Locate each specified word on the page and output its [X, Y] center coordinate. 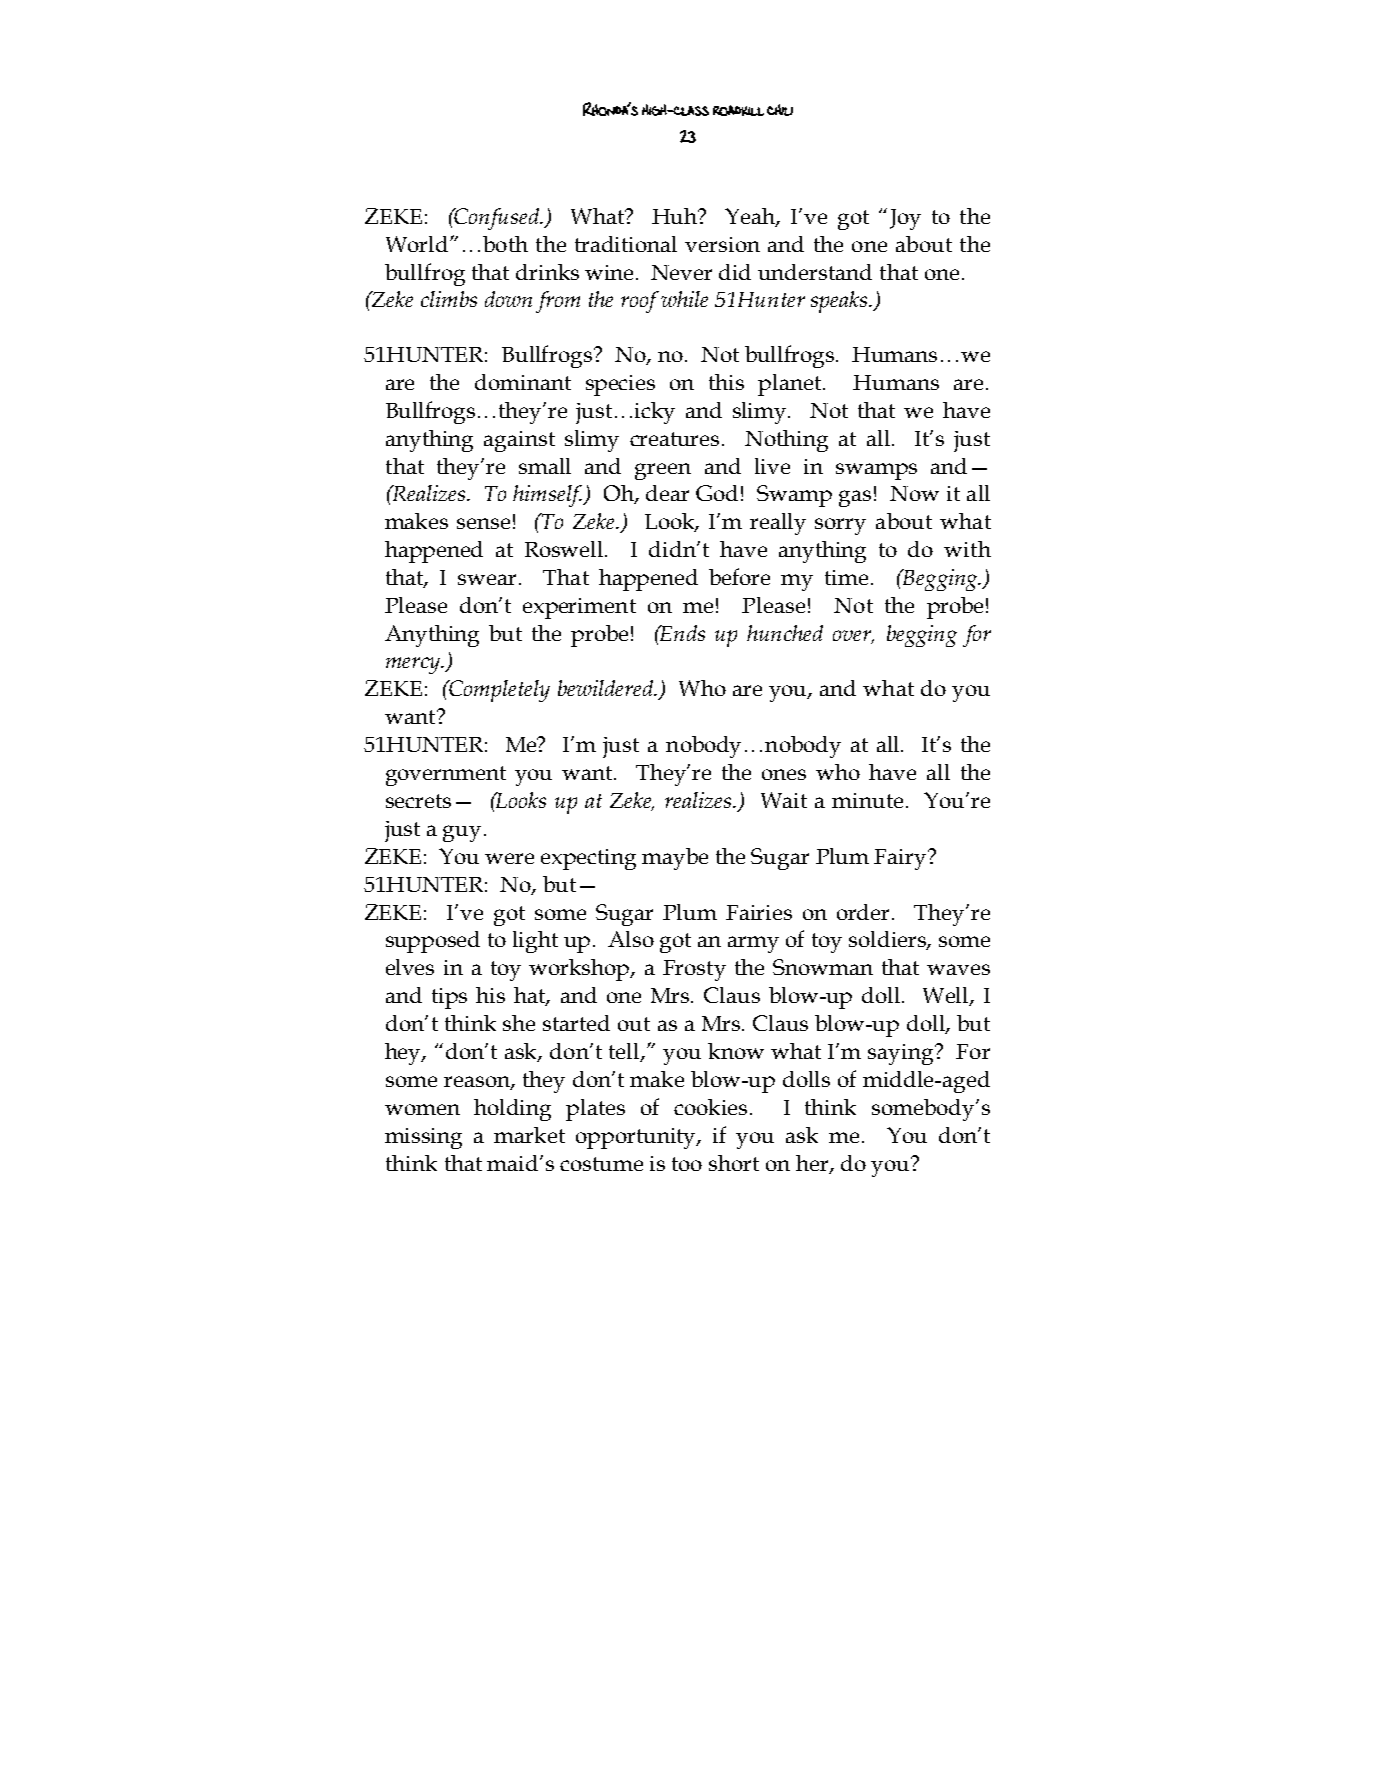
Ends [682, 633]
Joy [905, 219]
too [687, 1164]
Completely [498, 691]
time [846, 577]
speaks [840, 302]
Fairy [901, 859]
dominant [523, 382]
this [726, 382]
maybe [675, 859]
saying [902, 1054]
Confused [497, 219]
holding [512, 1110]
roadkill [738, 110]
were [509, 858]
